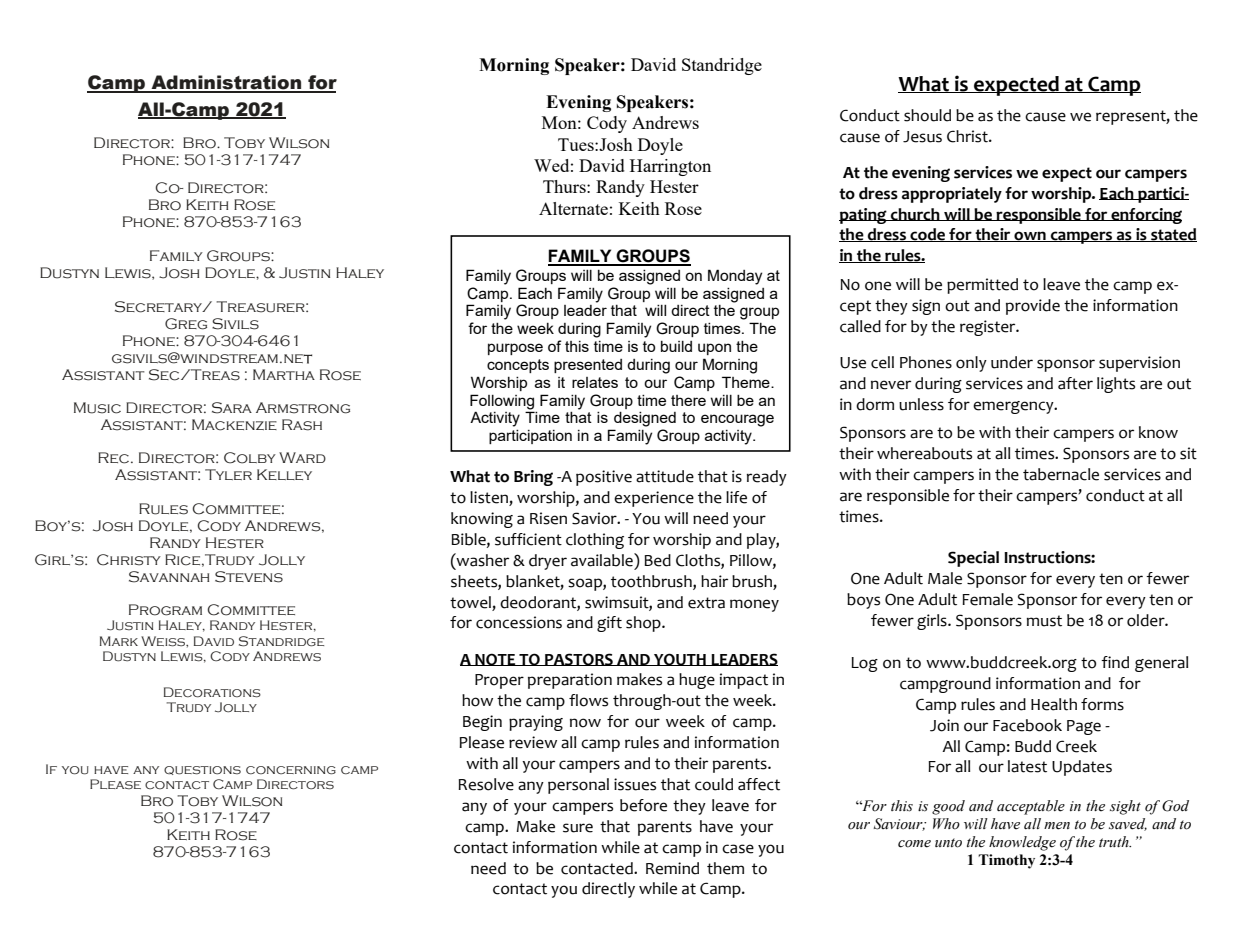  I want to click on Administration, so click(226, 83).
